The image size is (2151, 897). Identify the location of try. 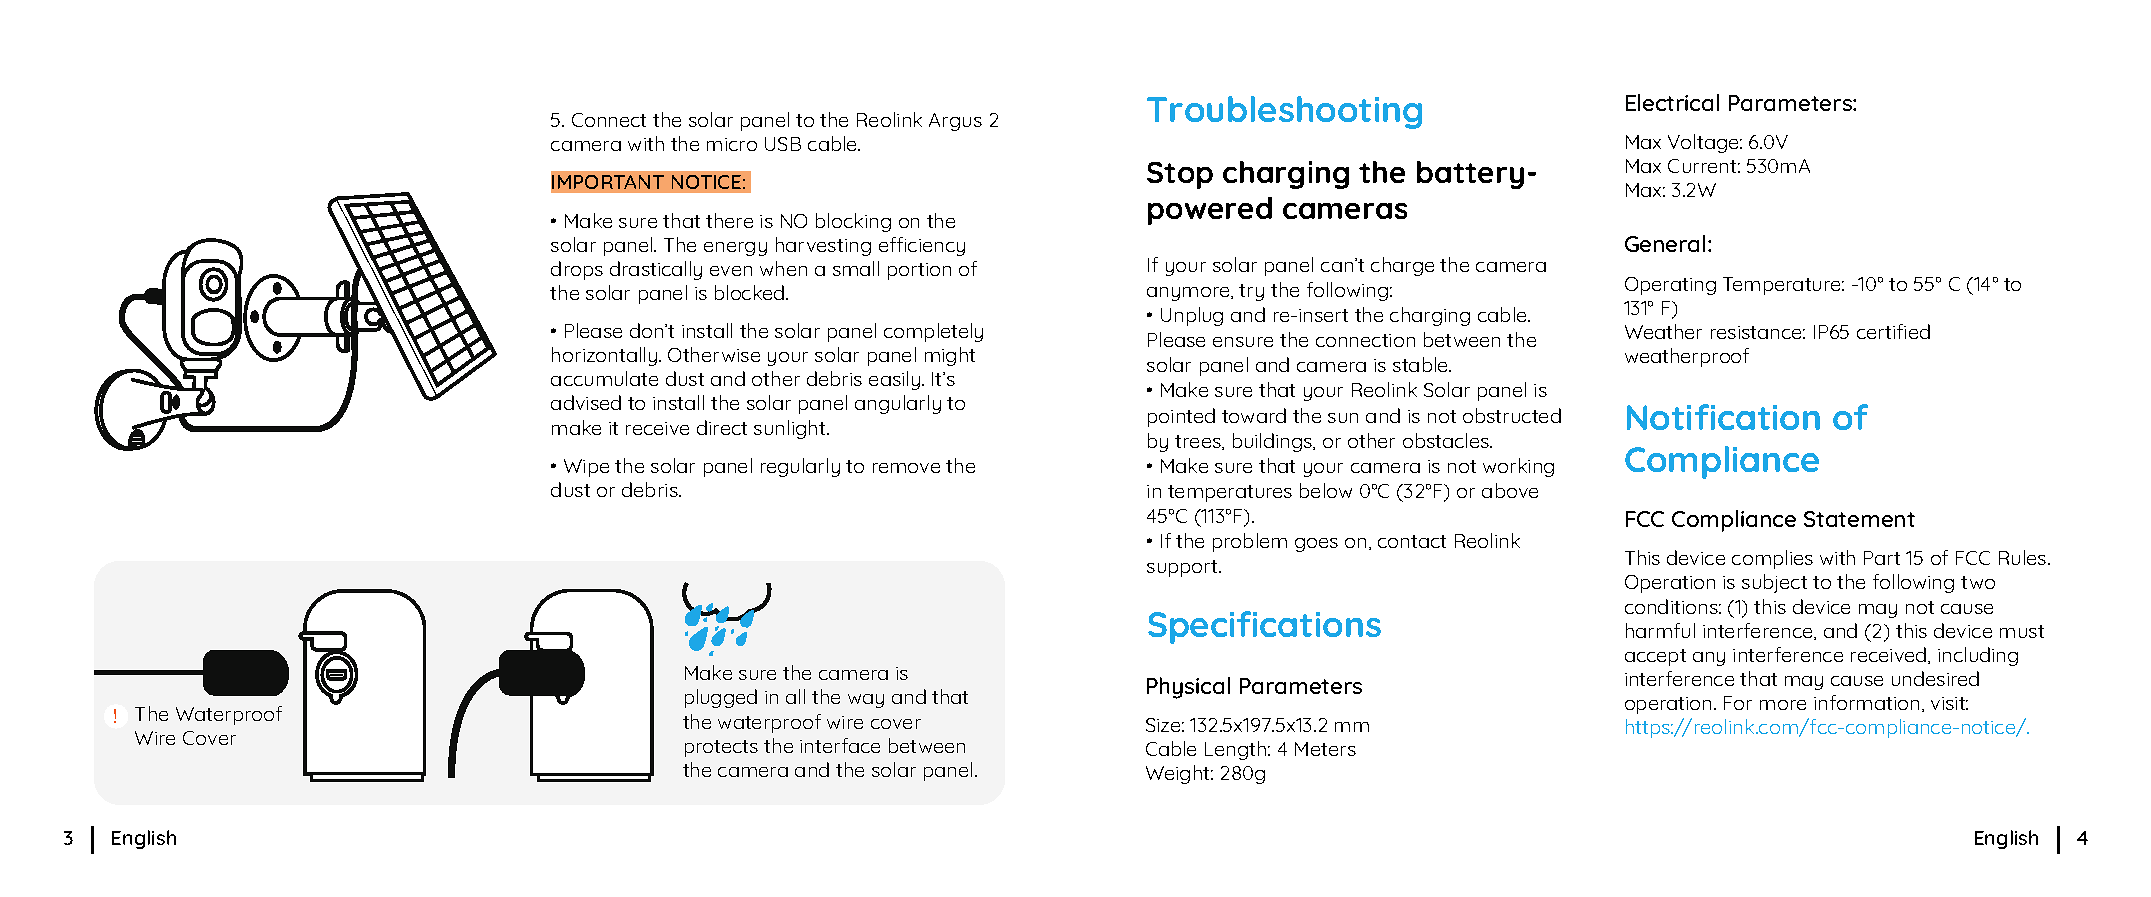
(1251, 292).
